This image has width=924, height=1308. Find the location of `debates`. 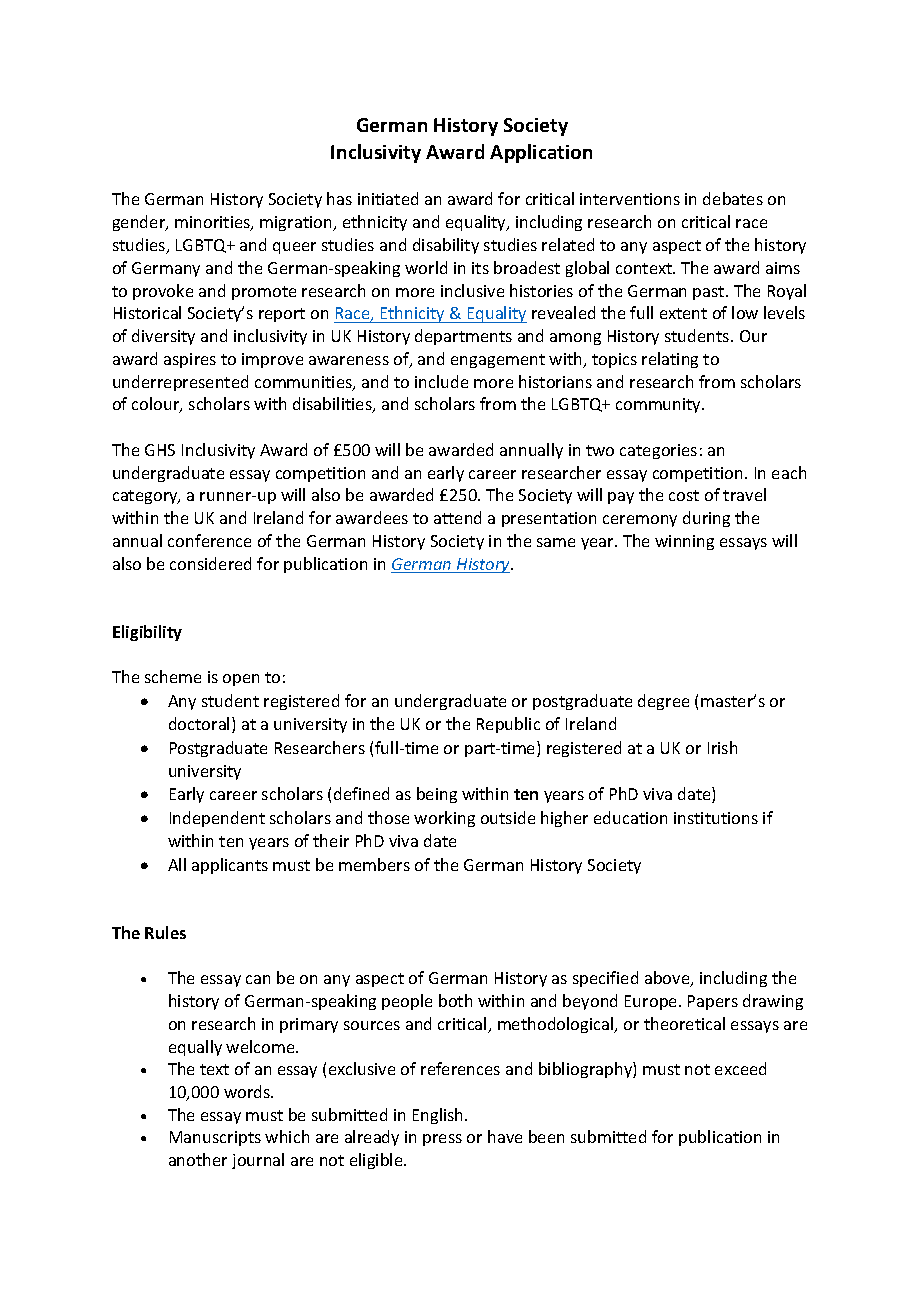

debates is located at coordinates (733, 198).
